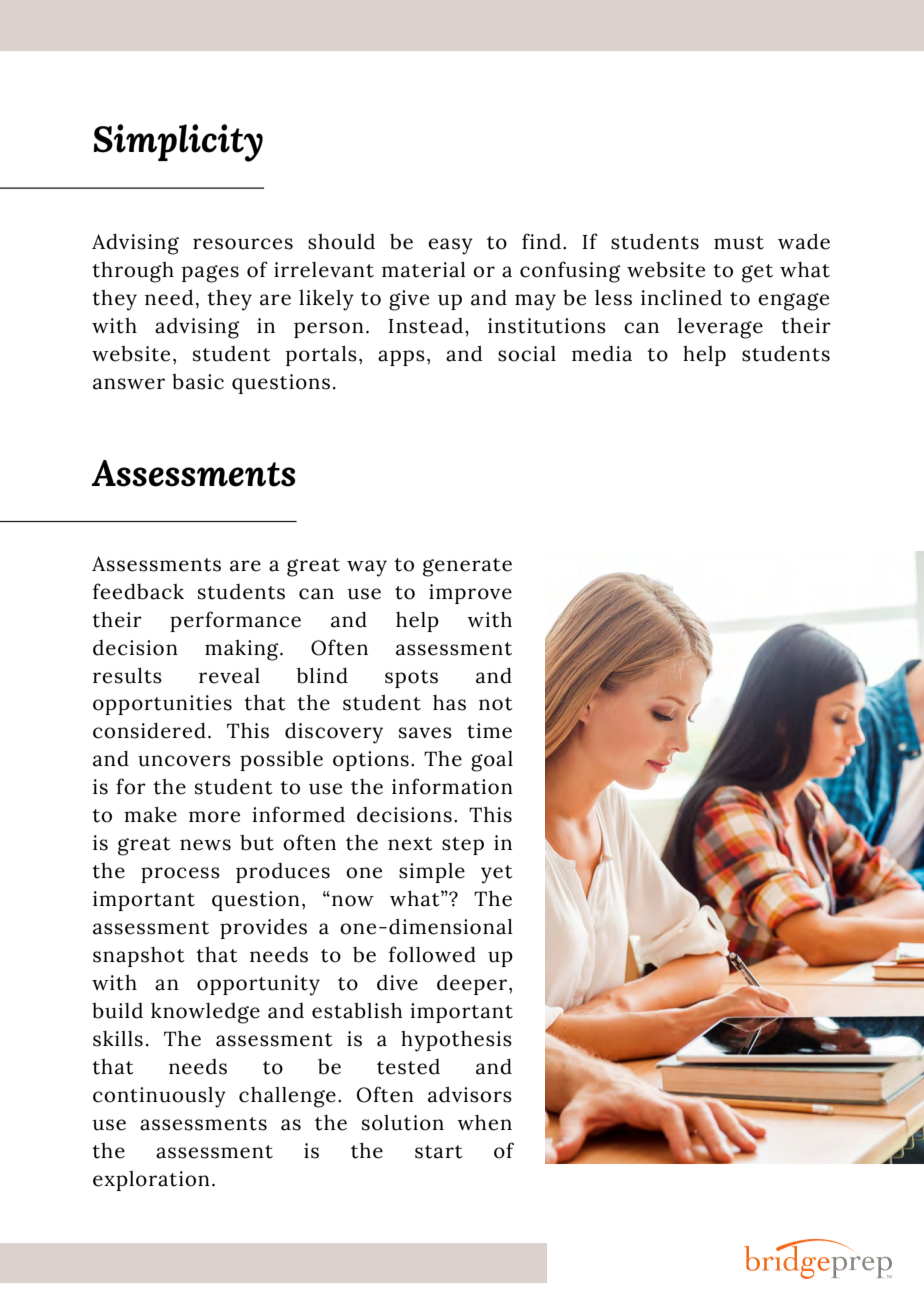  I want to click on media, so click(602, 354).
